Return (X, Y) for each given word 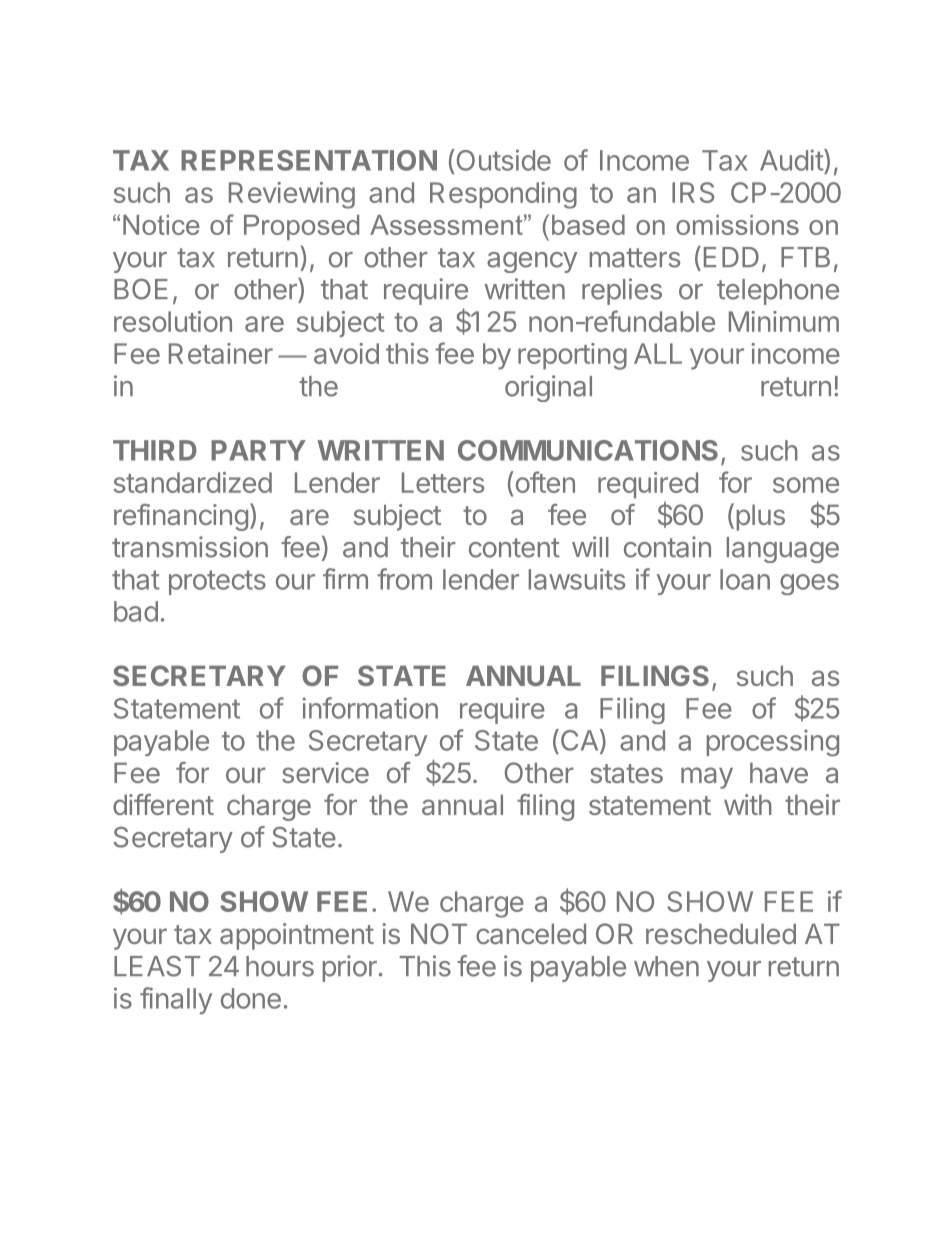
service (325, 772)
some (806, 485)
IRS (693, 192)
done (251, 998)
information (370, 708)
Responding (503, 195)
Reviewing (292, 195)
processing (773, 743)
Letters (443, 482)
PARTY (258, 450)
